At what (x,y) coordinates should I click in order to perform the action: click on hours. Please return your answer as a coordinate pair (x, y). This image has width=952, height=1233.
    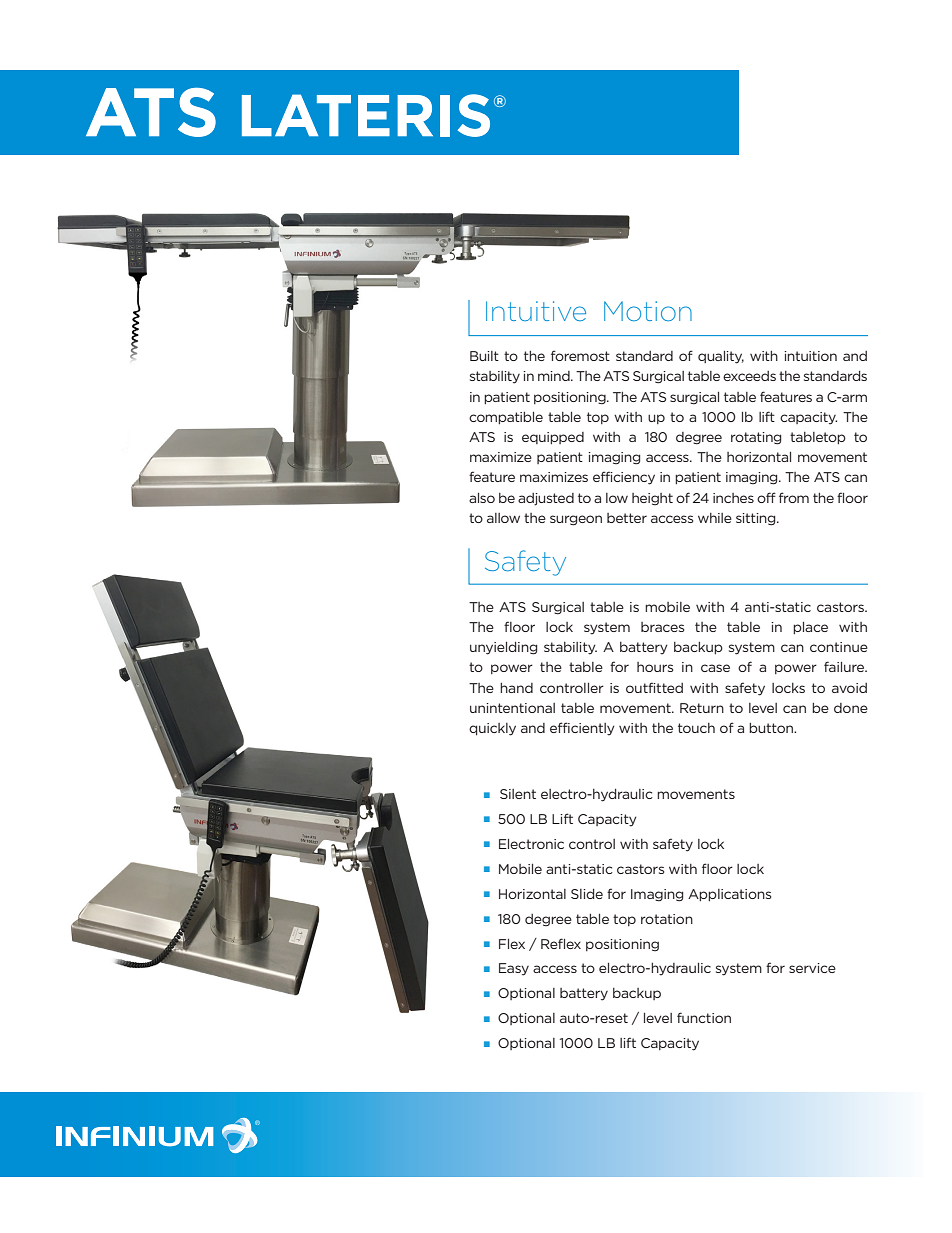
    Looking at the image, I should click on (655, 667).
